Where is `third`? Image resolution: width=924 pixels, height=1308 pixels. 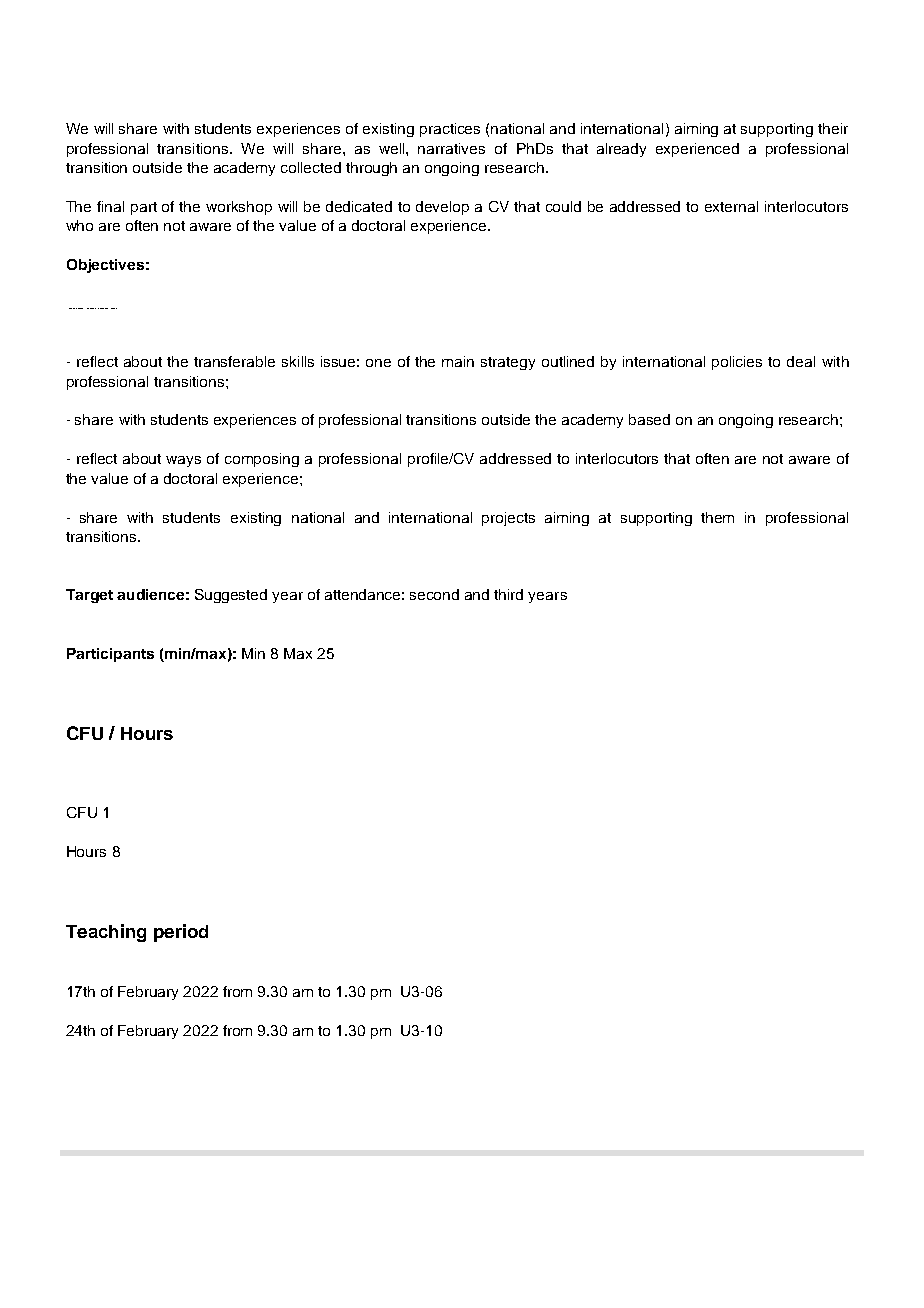 third is located at coordinates (508, 594).
